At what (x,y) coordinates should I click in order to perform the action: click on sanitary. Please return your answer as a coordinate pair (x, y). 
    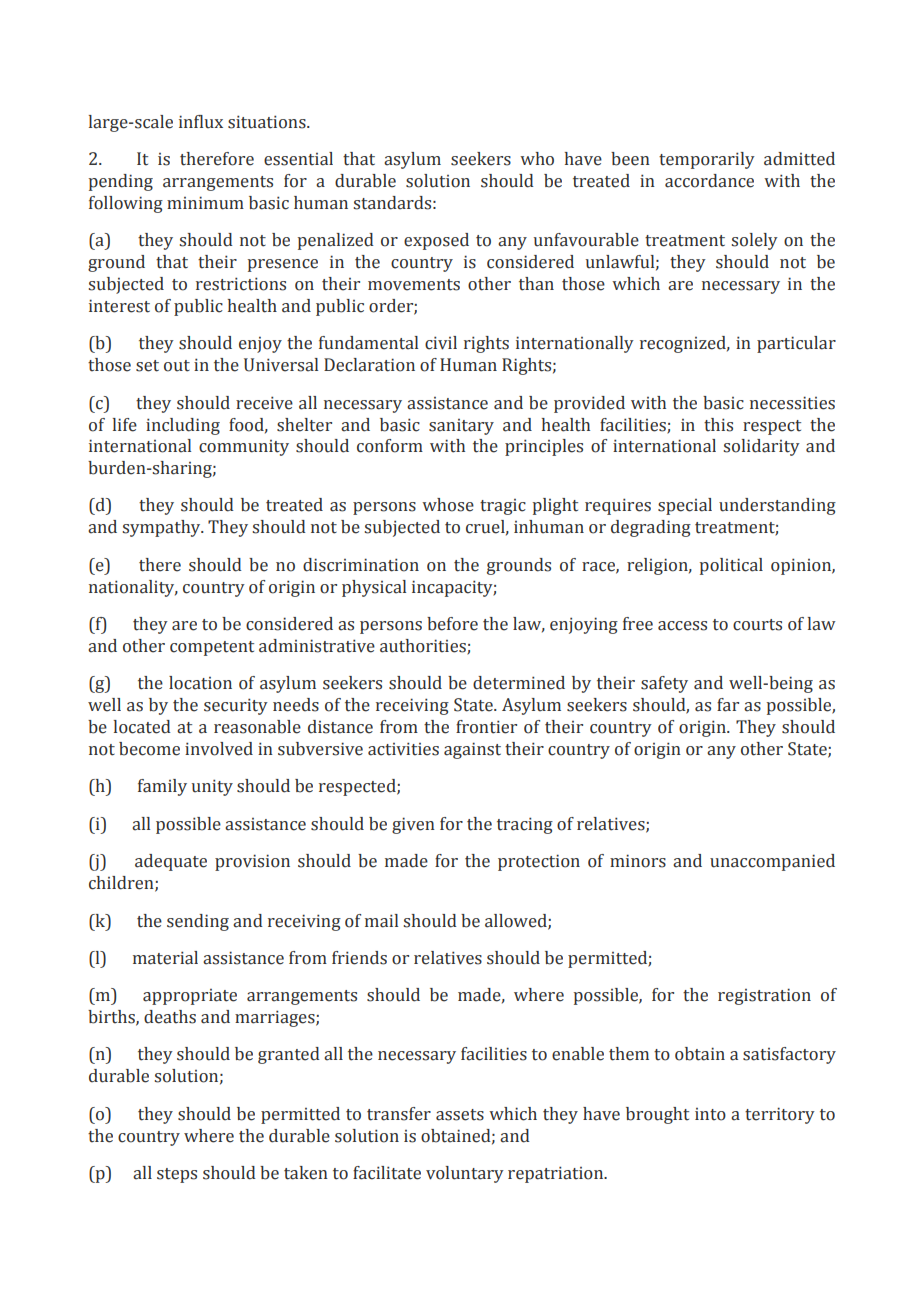
    Looking at the image, I should click on (461, 427).
